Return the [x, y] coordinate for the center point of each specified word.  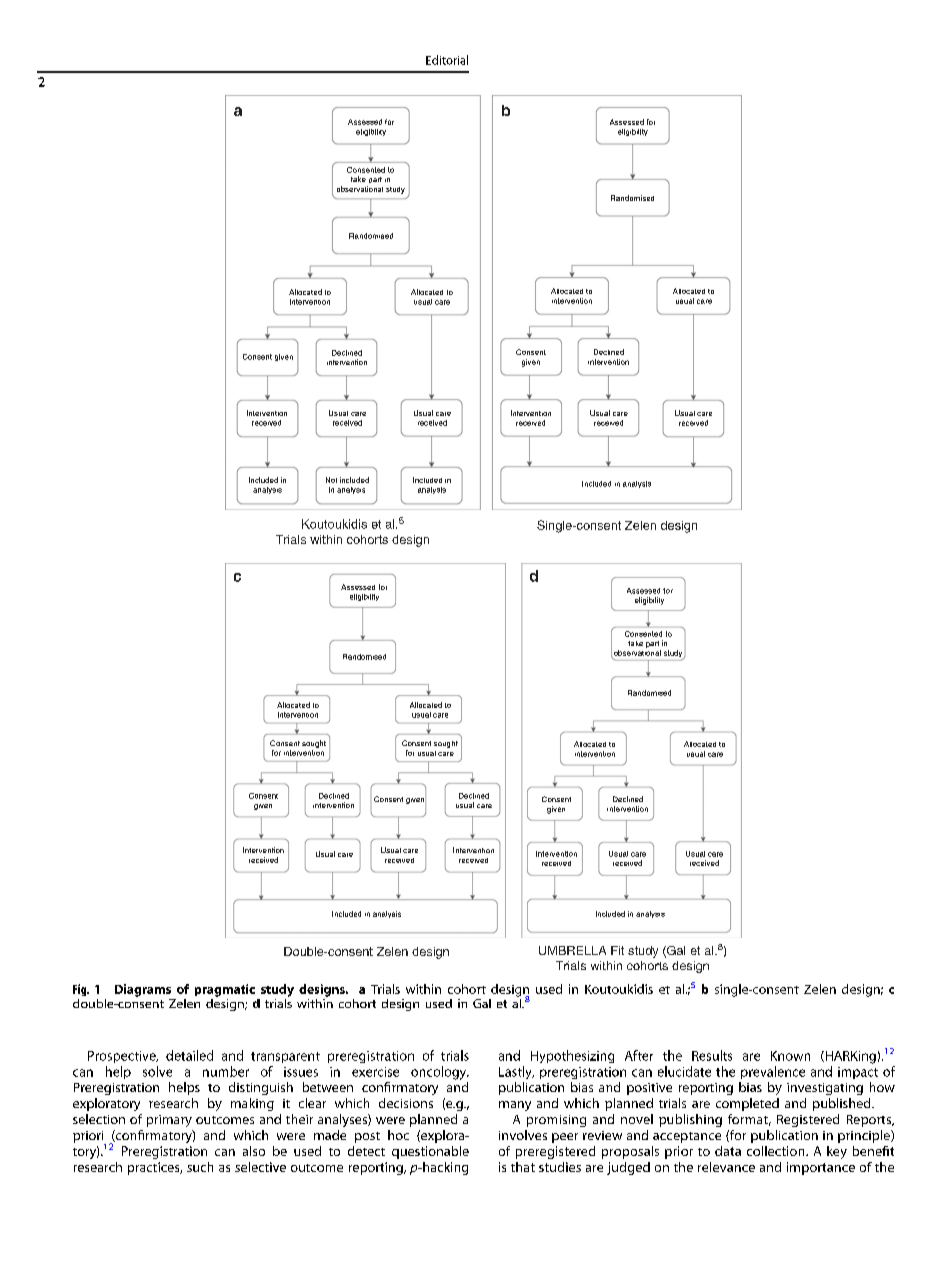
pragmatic [225, 990]
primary [169, 1121]
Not [331, 480]
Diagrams [143, 990]
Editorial [447, 60]
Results [712, 1055]
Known [790, 1056]
